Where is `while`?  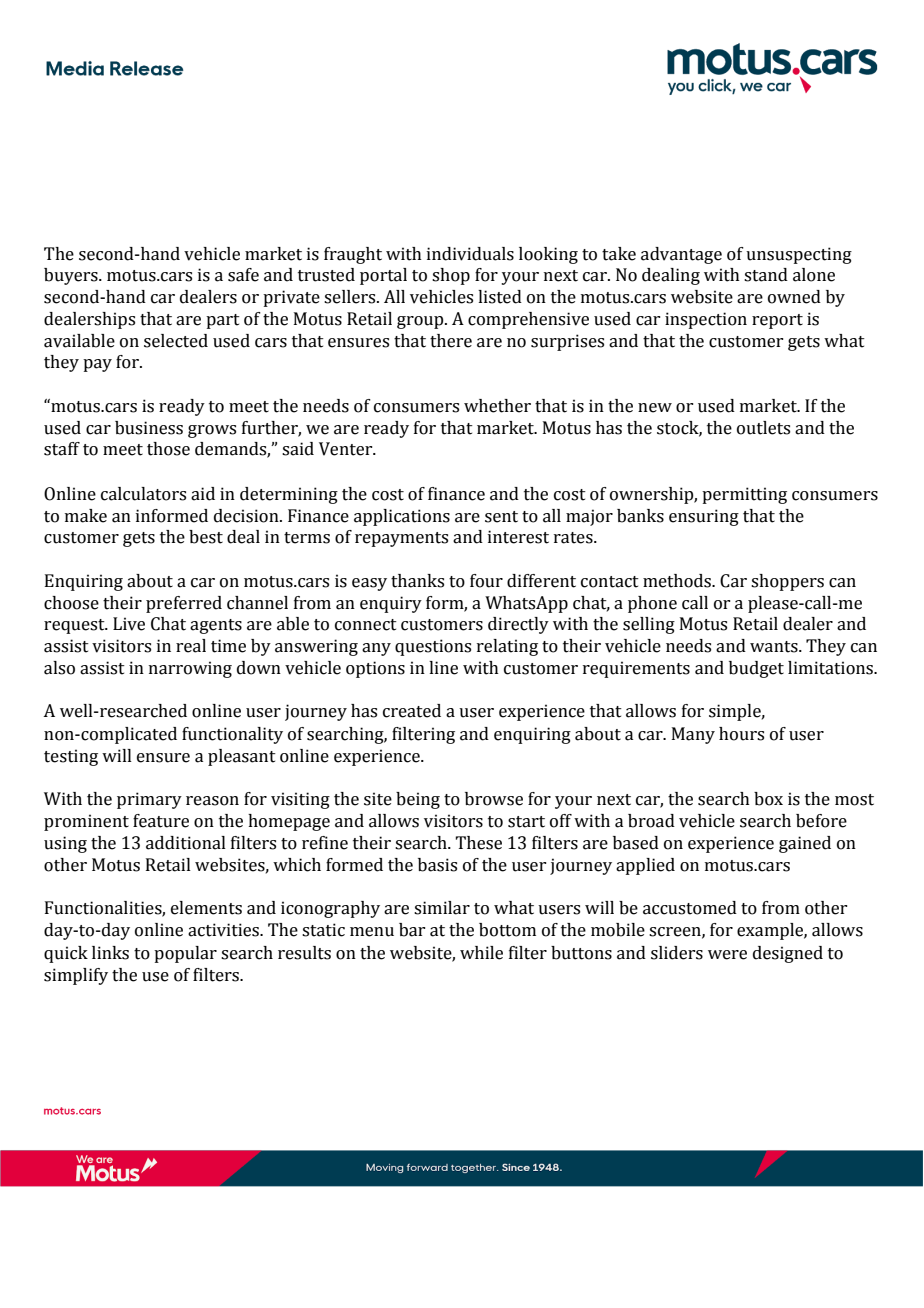
while is located at coordinates (481, 953).
